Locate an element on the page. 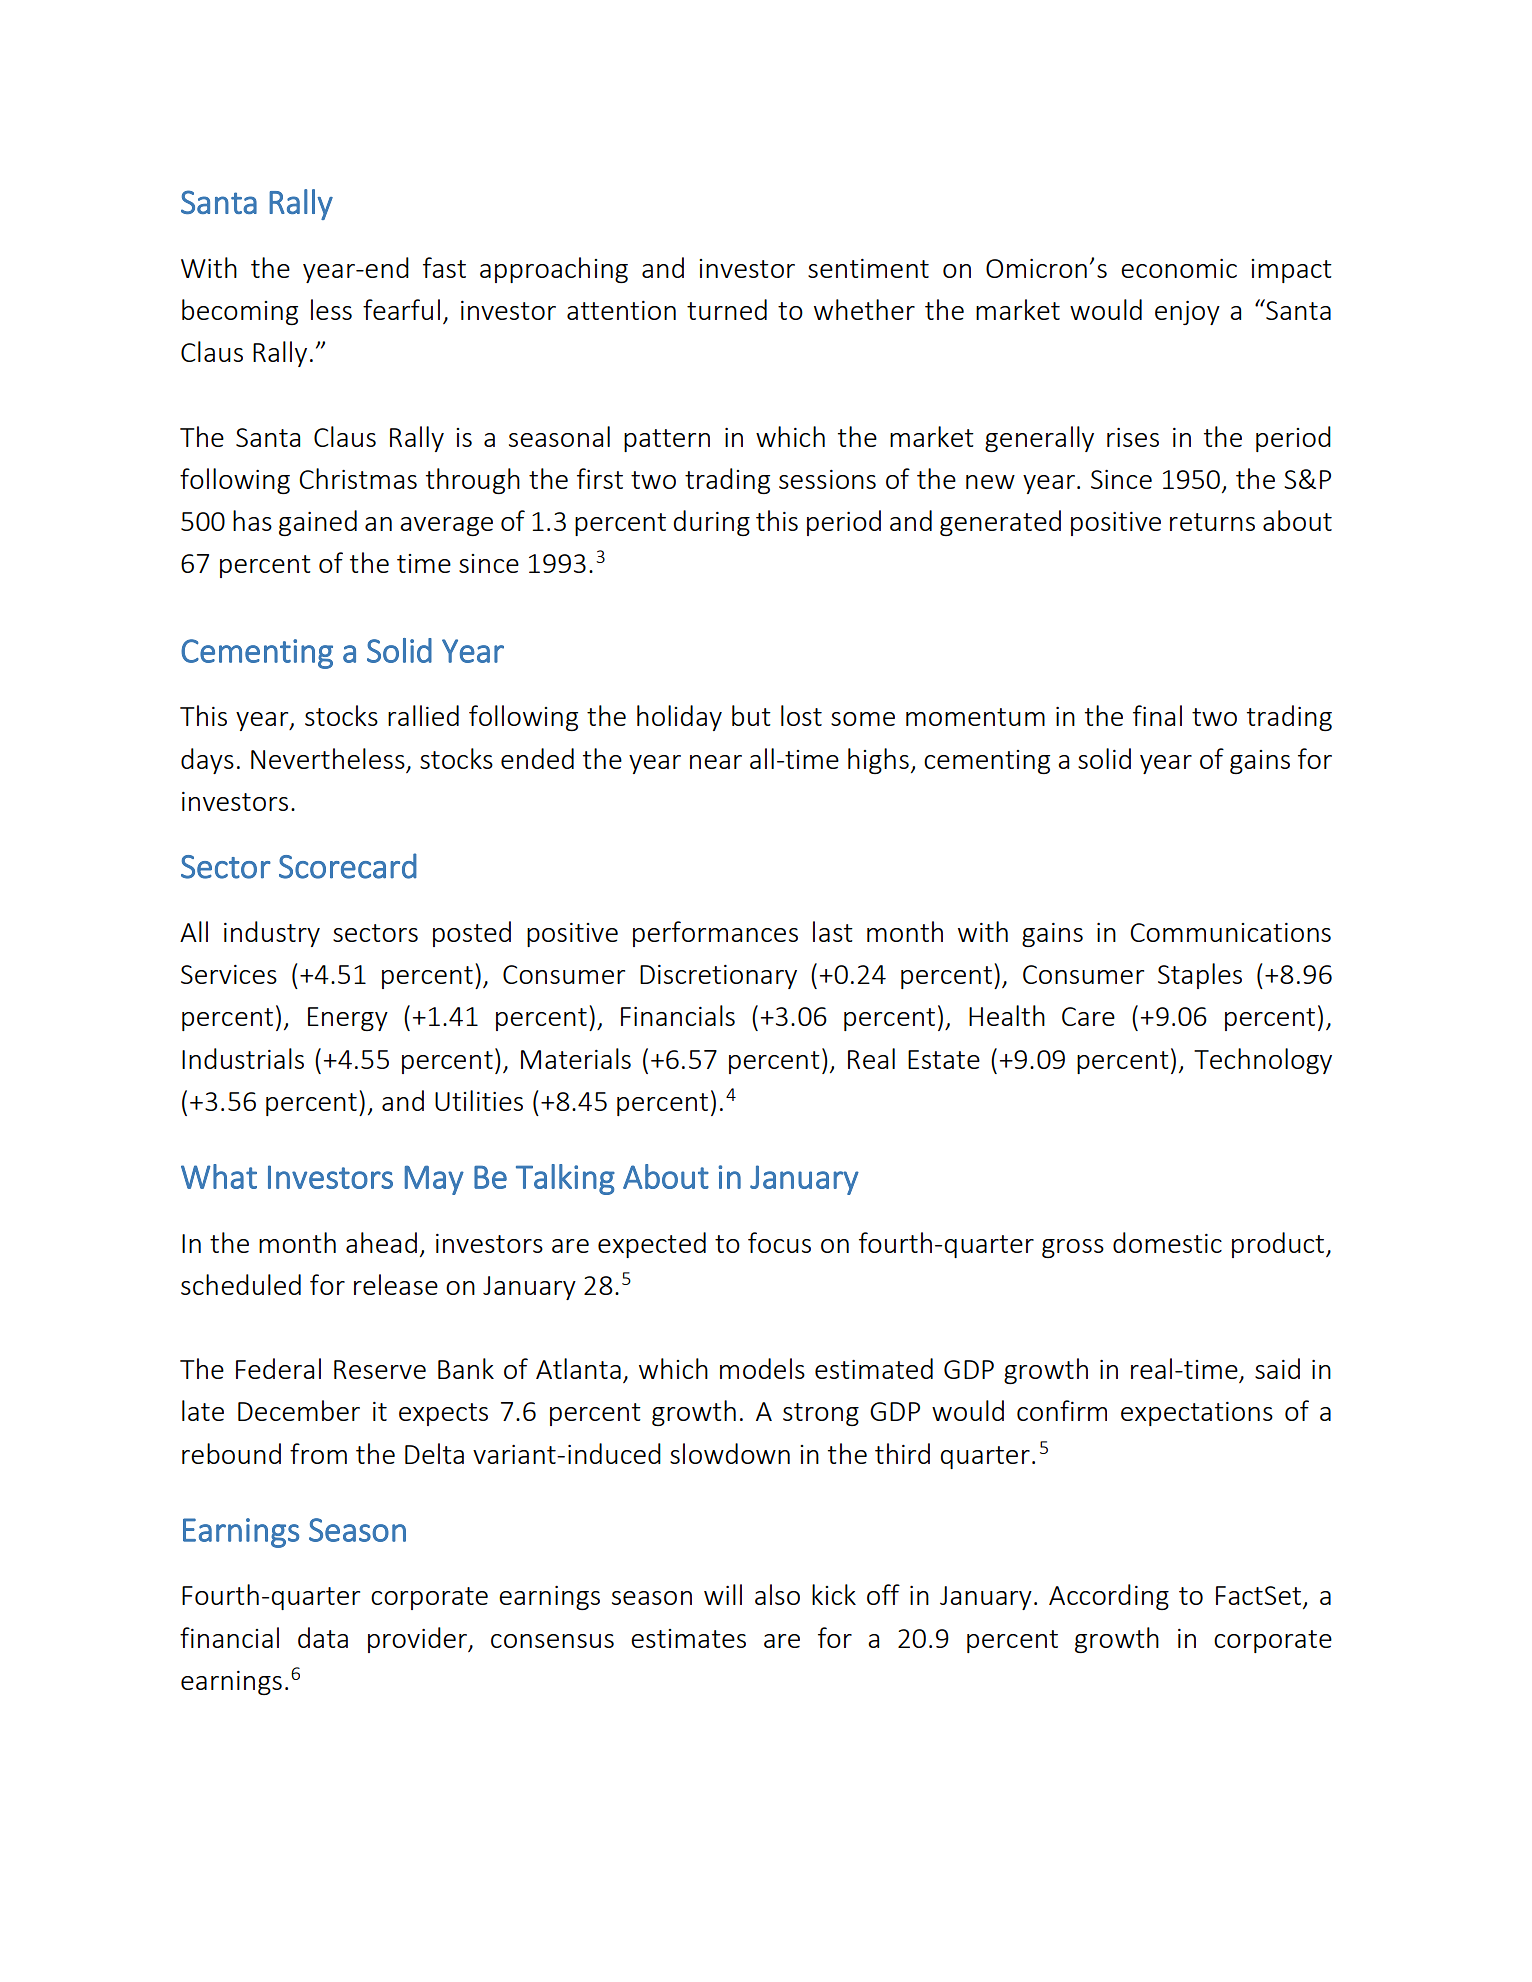  data is located at coordinates (323, 1637).
